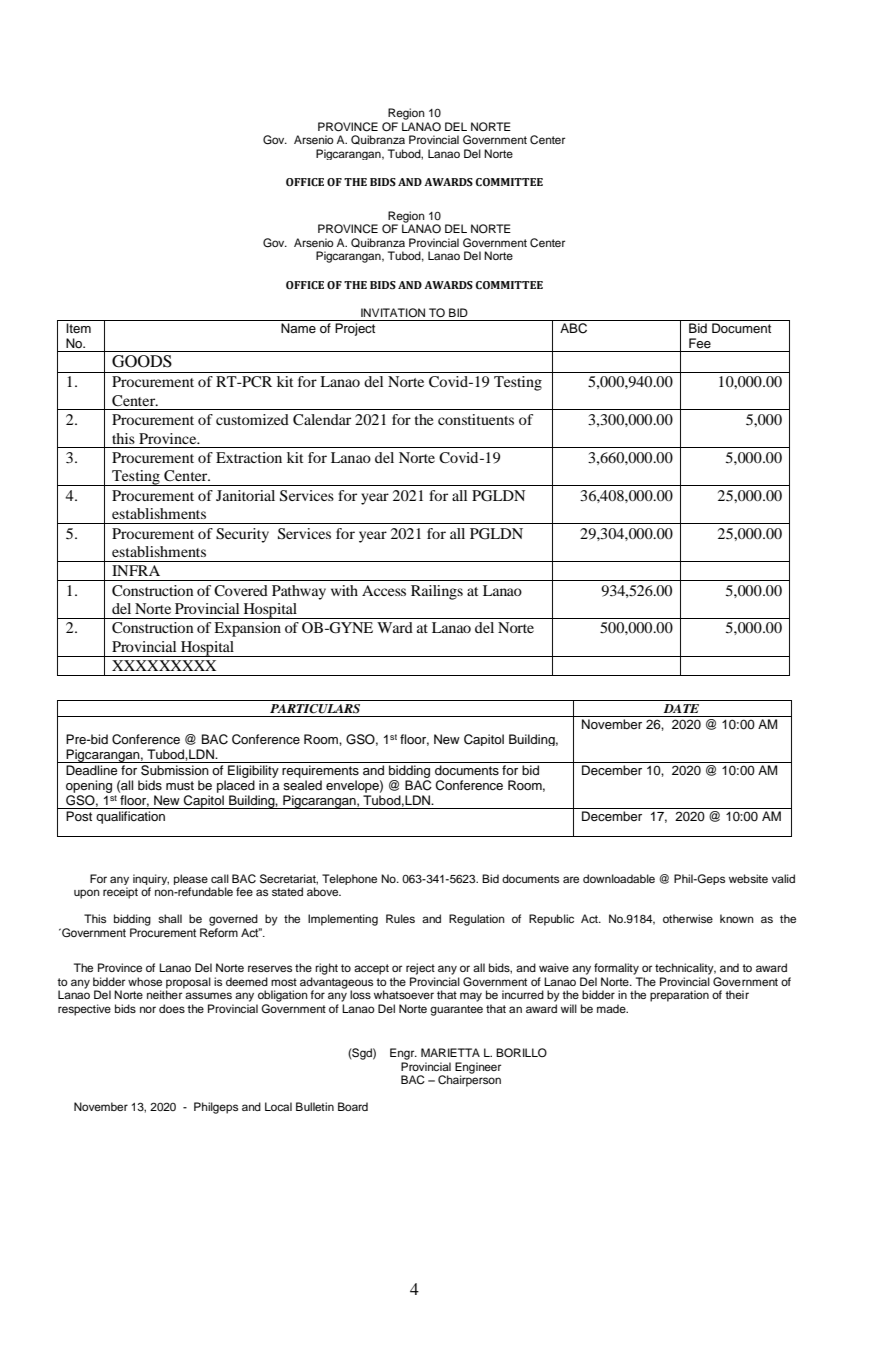 The height and width of the screenshot is (1372, 872). I want to click on preparation, so click(679, 996).
